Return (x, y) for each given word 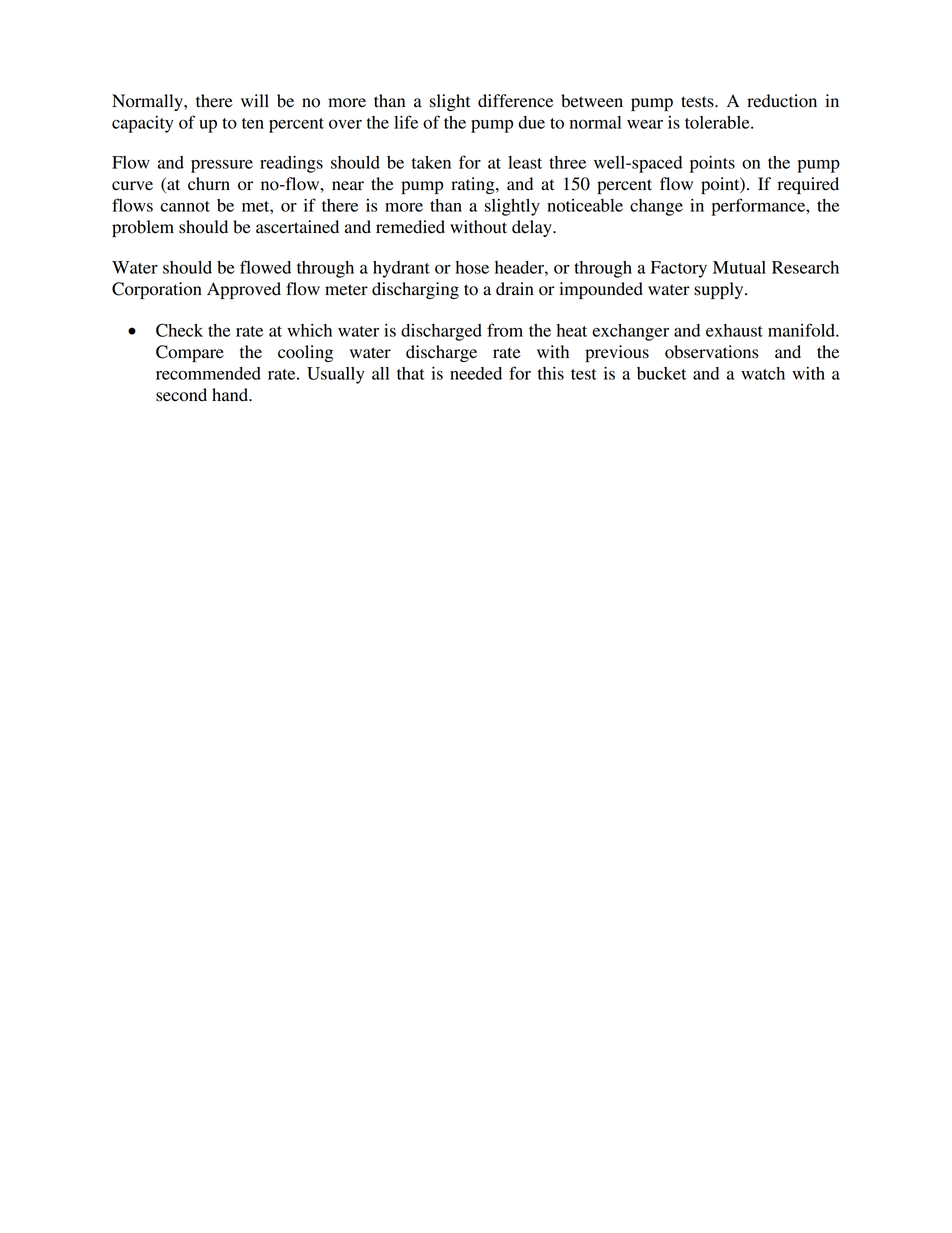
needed (476, 373)
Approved (244, 290)
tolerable (718, 122)
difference (515, 101)
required (808, 185)
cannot (185, 206)
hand (231, 395)
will (255, 100)
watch (763, 373)
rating (474, 185)
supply (720, 290)
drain (515, 289)
